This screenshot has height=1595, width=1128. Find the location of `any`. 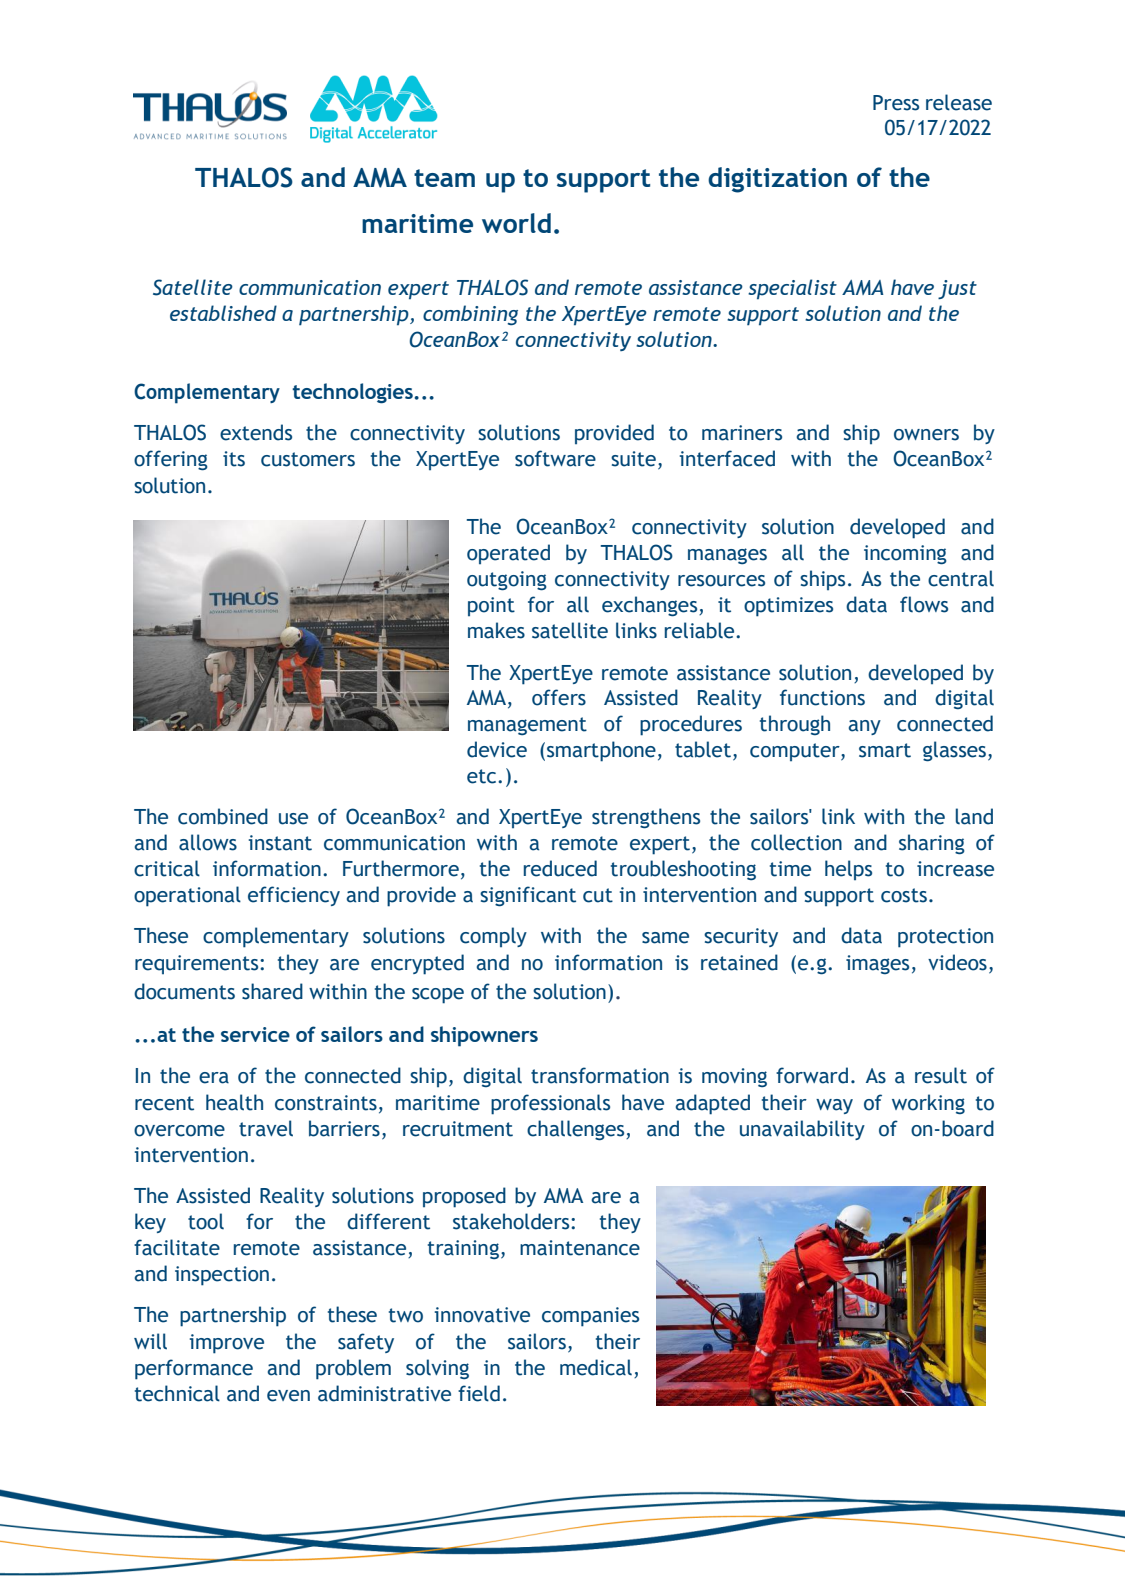

any is located at coordinates (865, 727).
